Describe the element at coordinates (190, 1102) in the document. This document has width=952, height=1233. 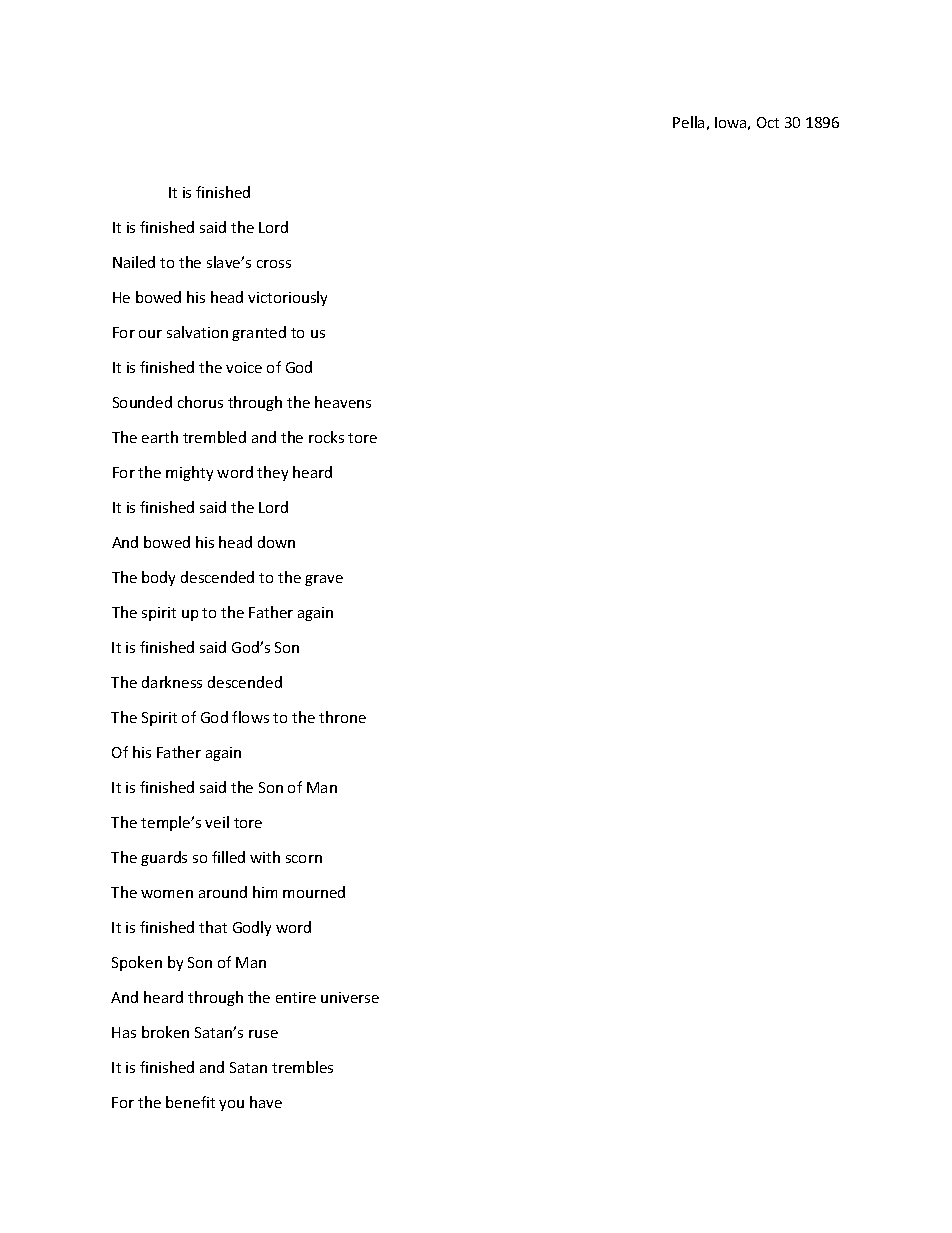
I see `benefit` at that location.
